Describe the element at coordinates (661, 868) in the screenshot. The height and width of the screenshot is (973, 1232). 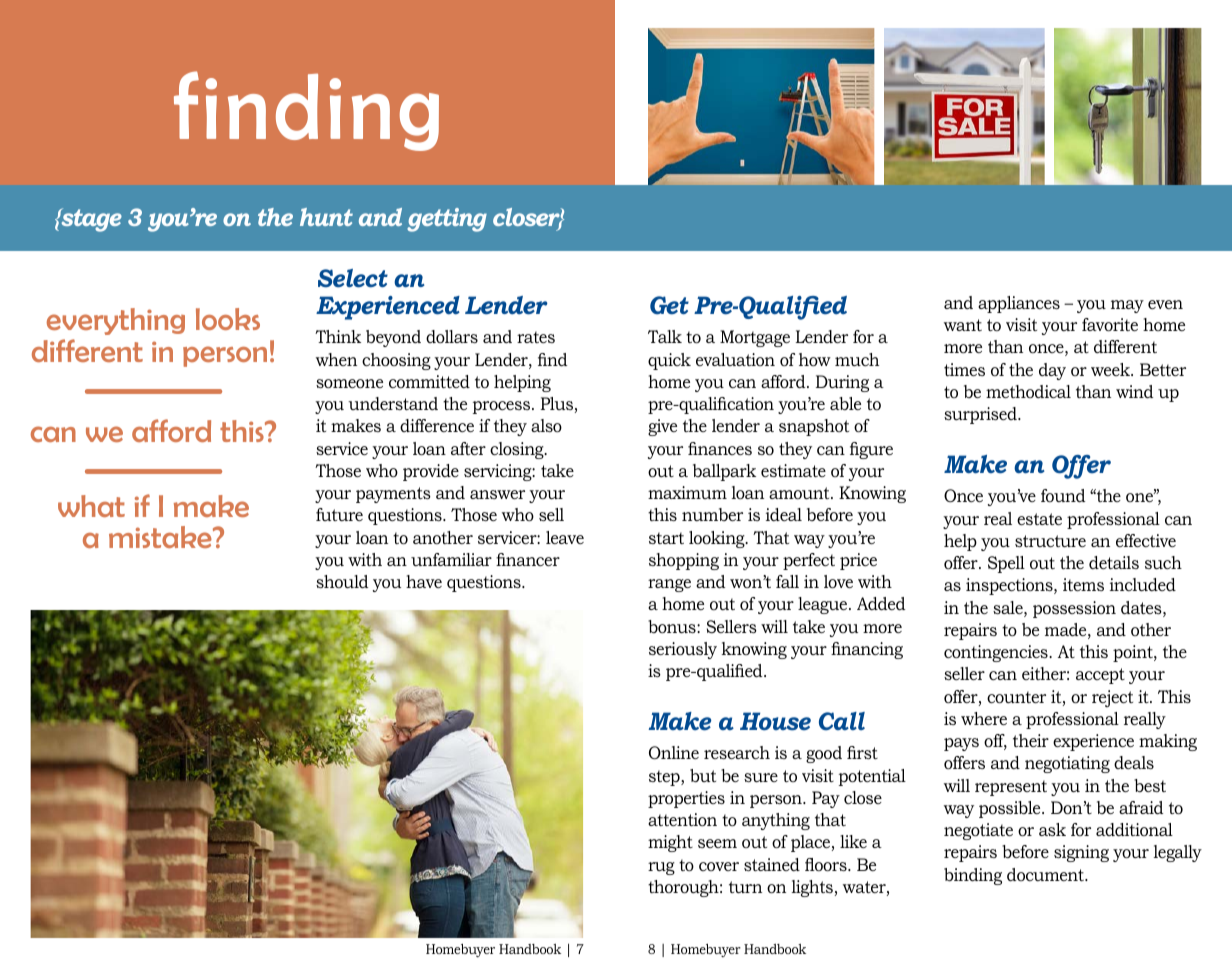
I see `rug` at that location.
